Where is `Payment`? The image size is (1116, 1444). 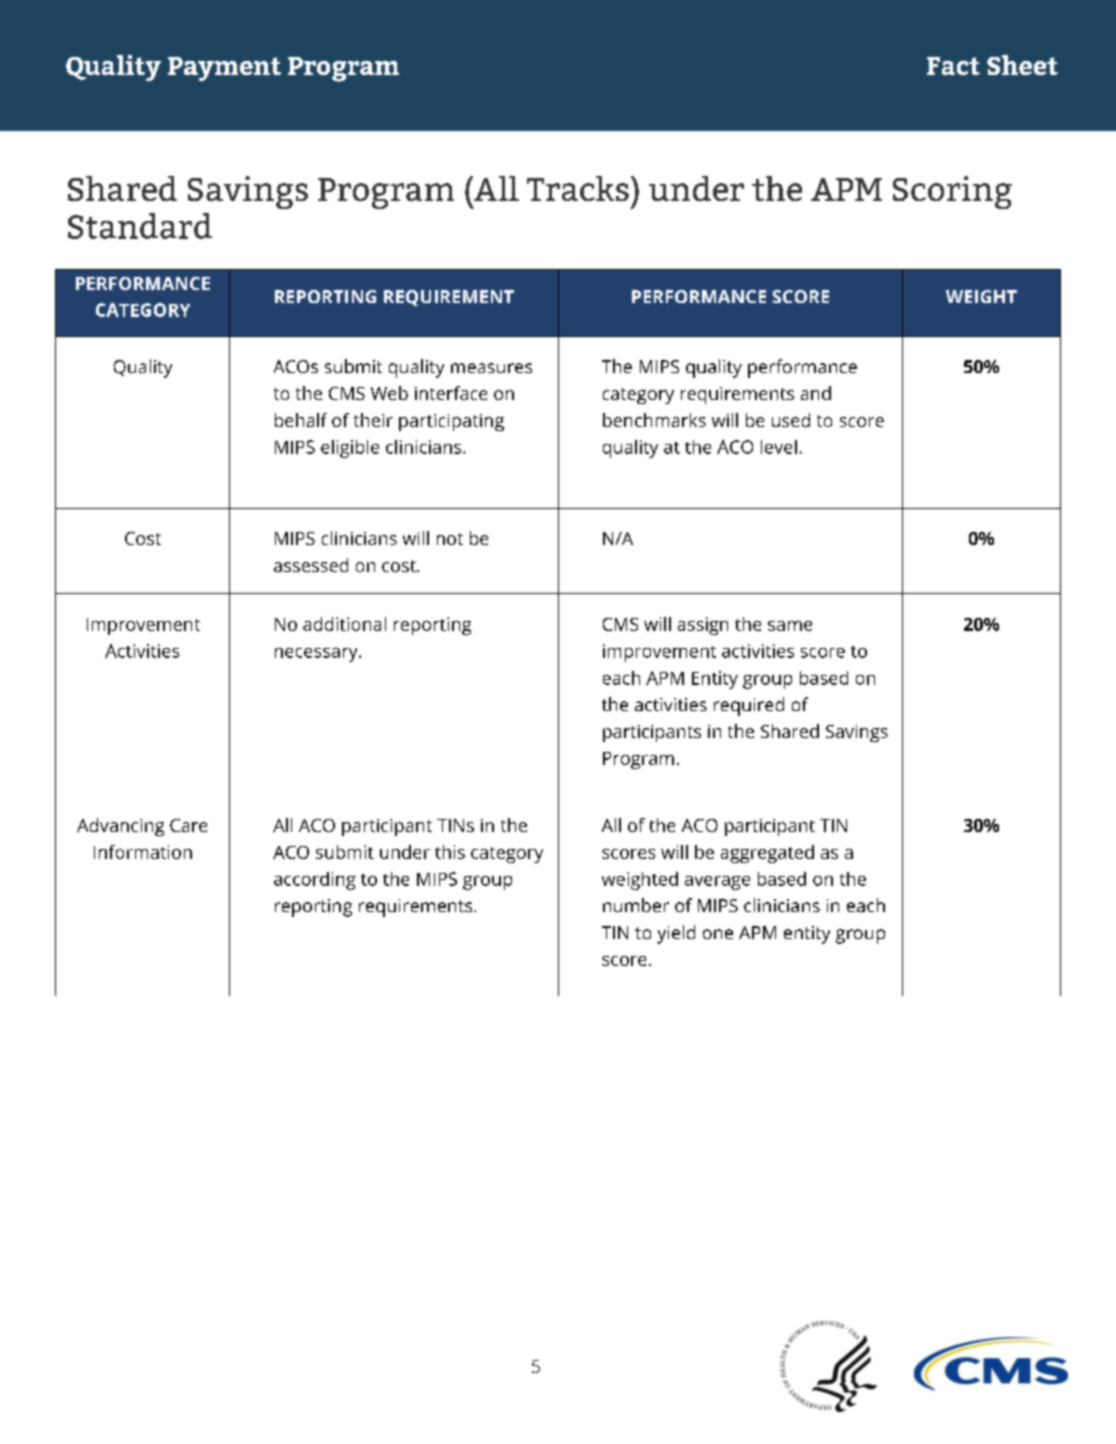
Payment is located at coordinates (224, 69).
